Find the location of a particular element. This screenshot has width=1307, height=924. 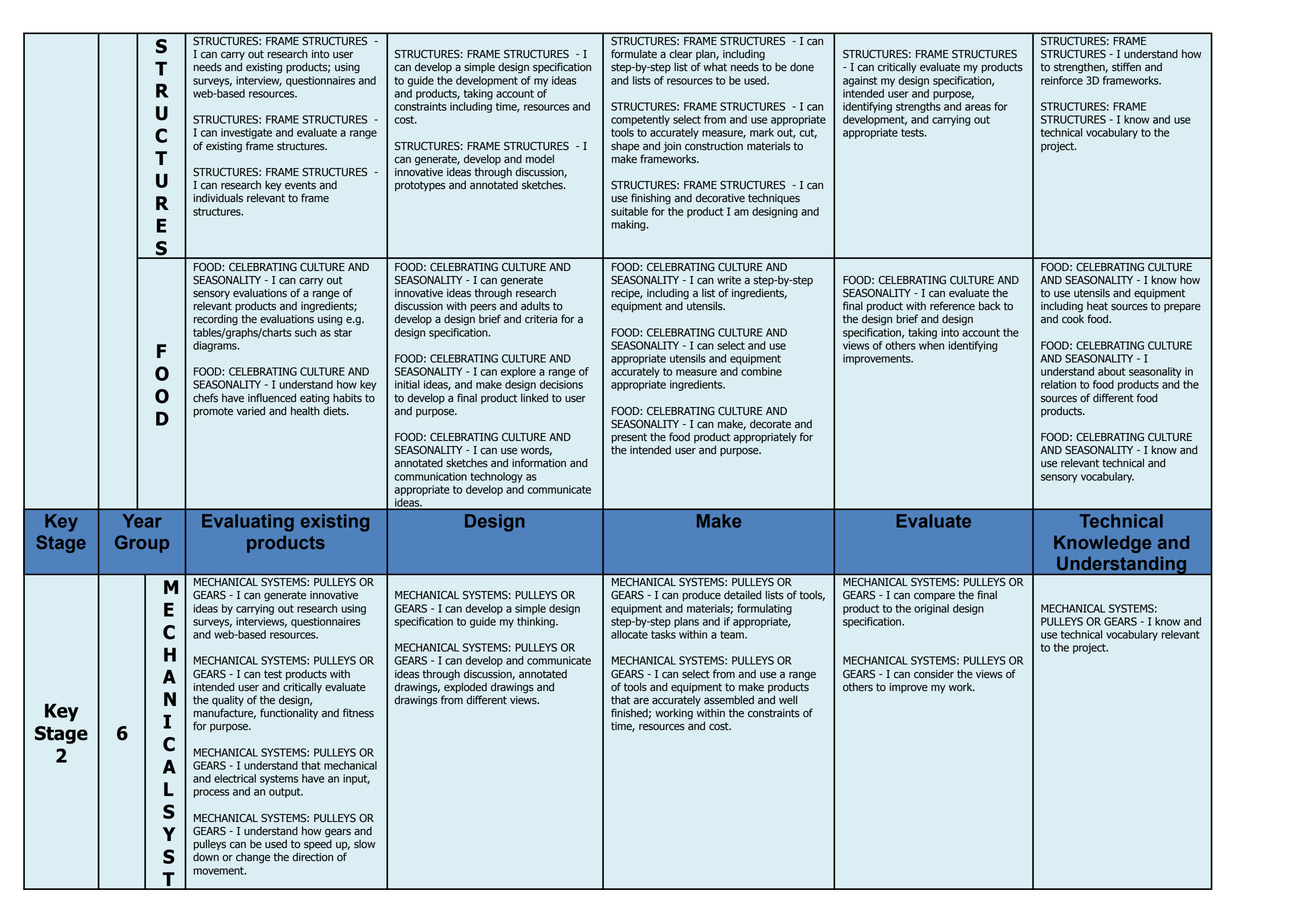

relation is located at coordinates (1058, 384).
